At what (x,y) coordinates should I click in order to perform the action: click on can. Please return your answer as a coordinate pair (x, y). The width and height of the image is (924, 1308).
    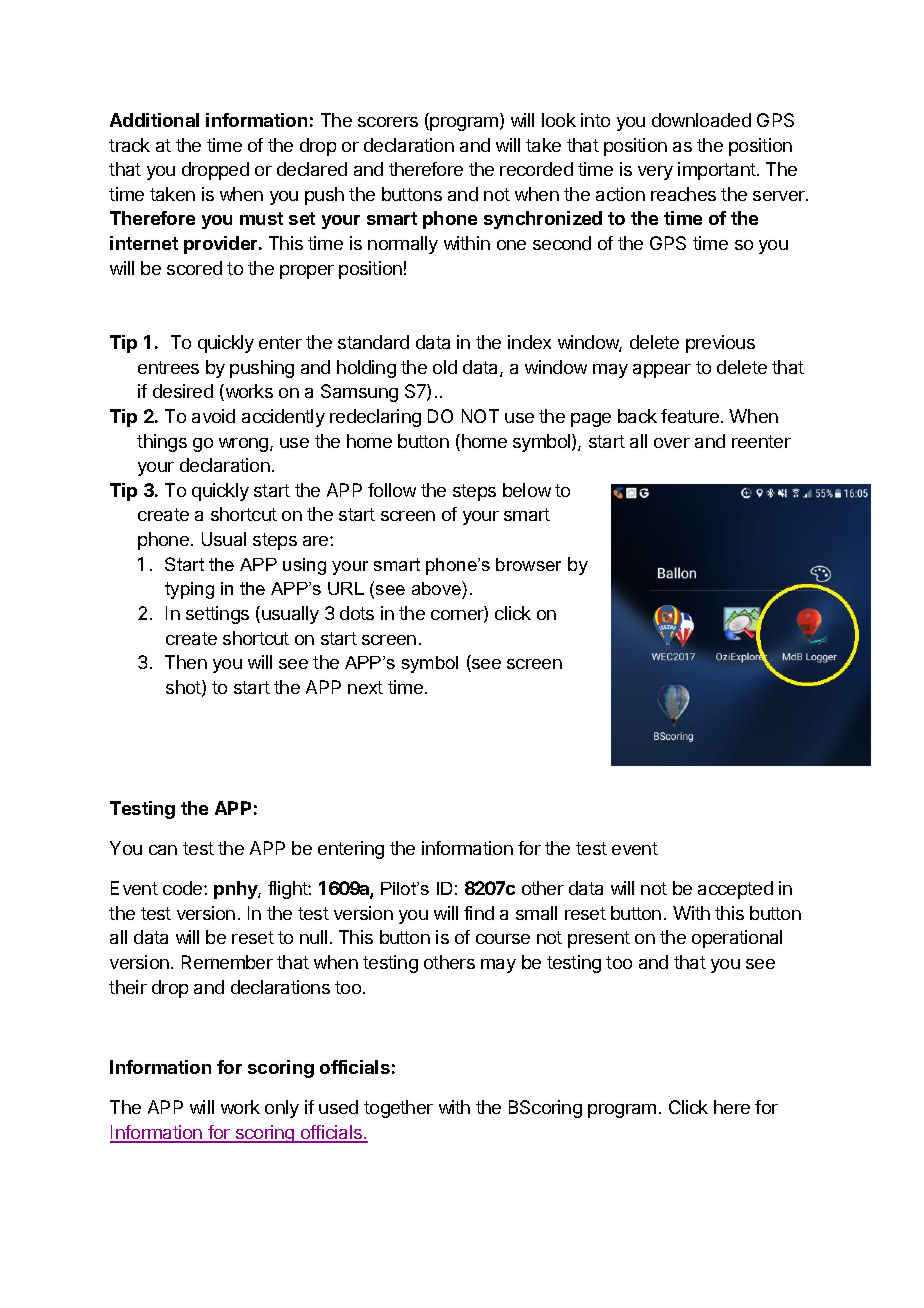
    Looking at the image, I should click on (163, 850).
